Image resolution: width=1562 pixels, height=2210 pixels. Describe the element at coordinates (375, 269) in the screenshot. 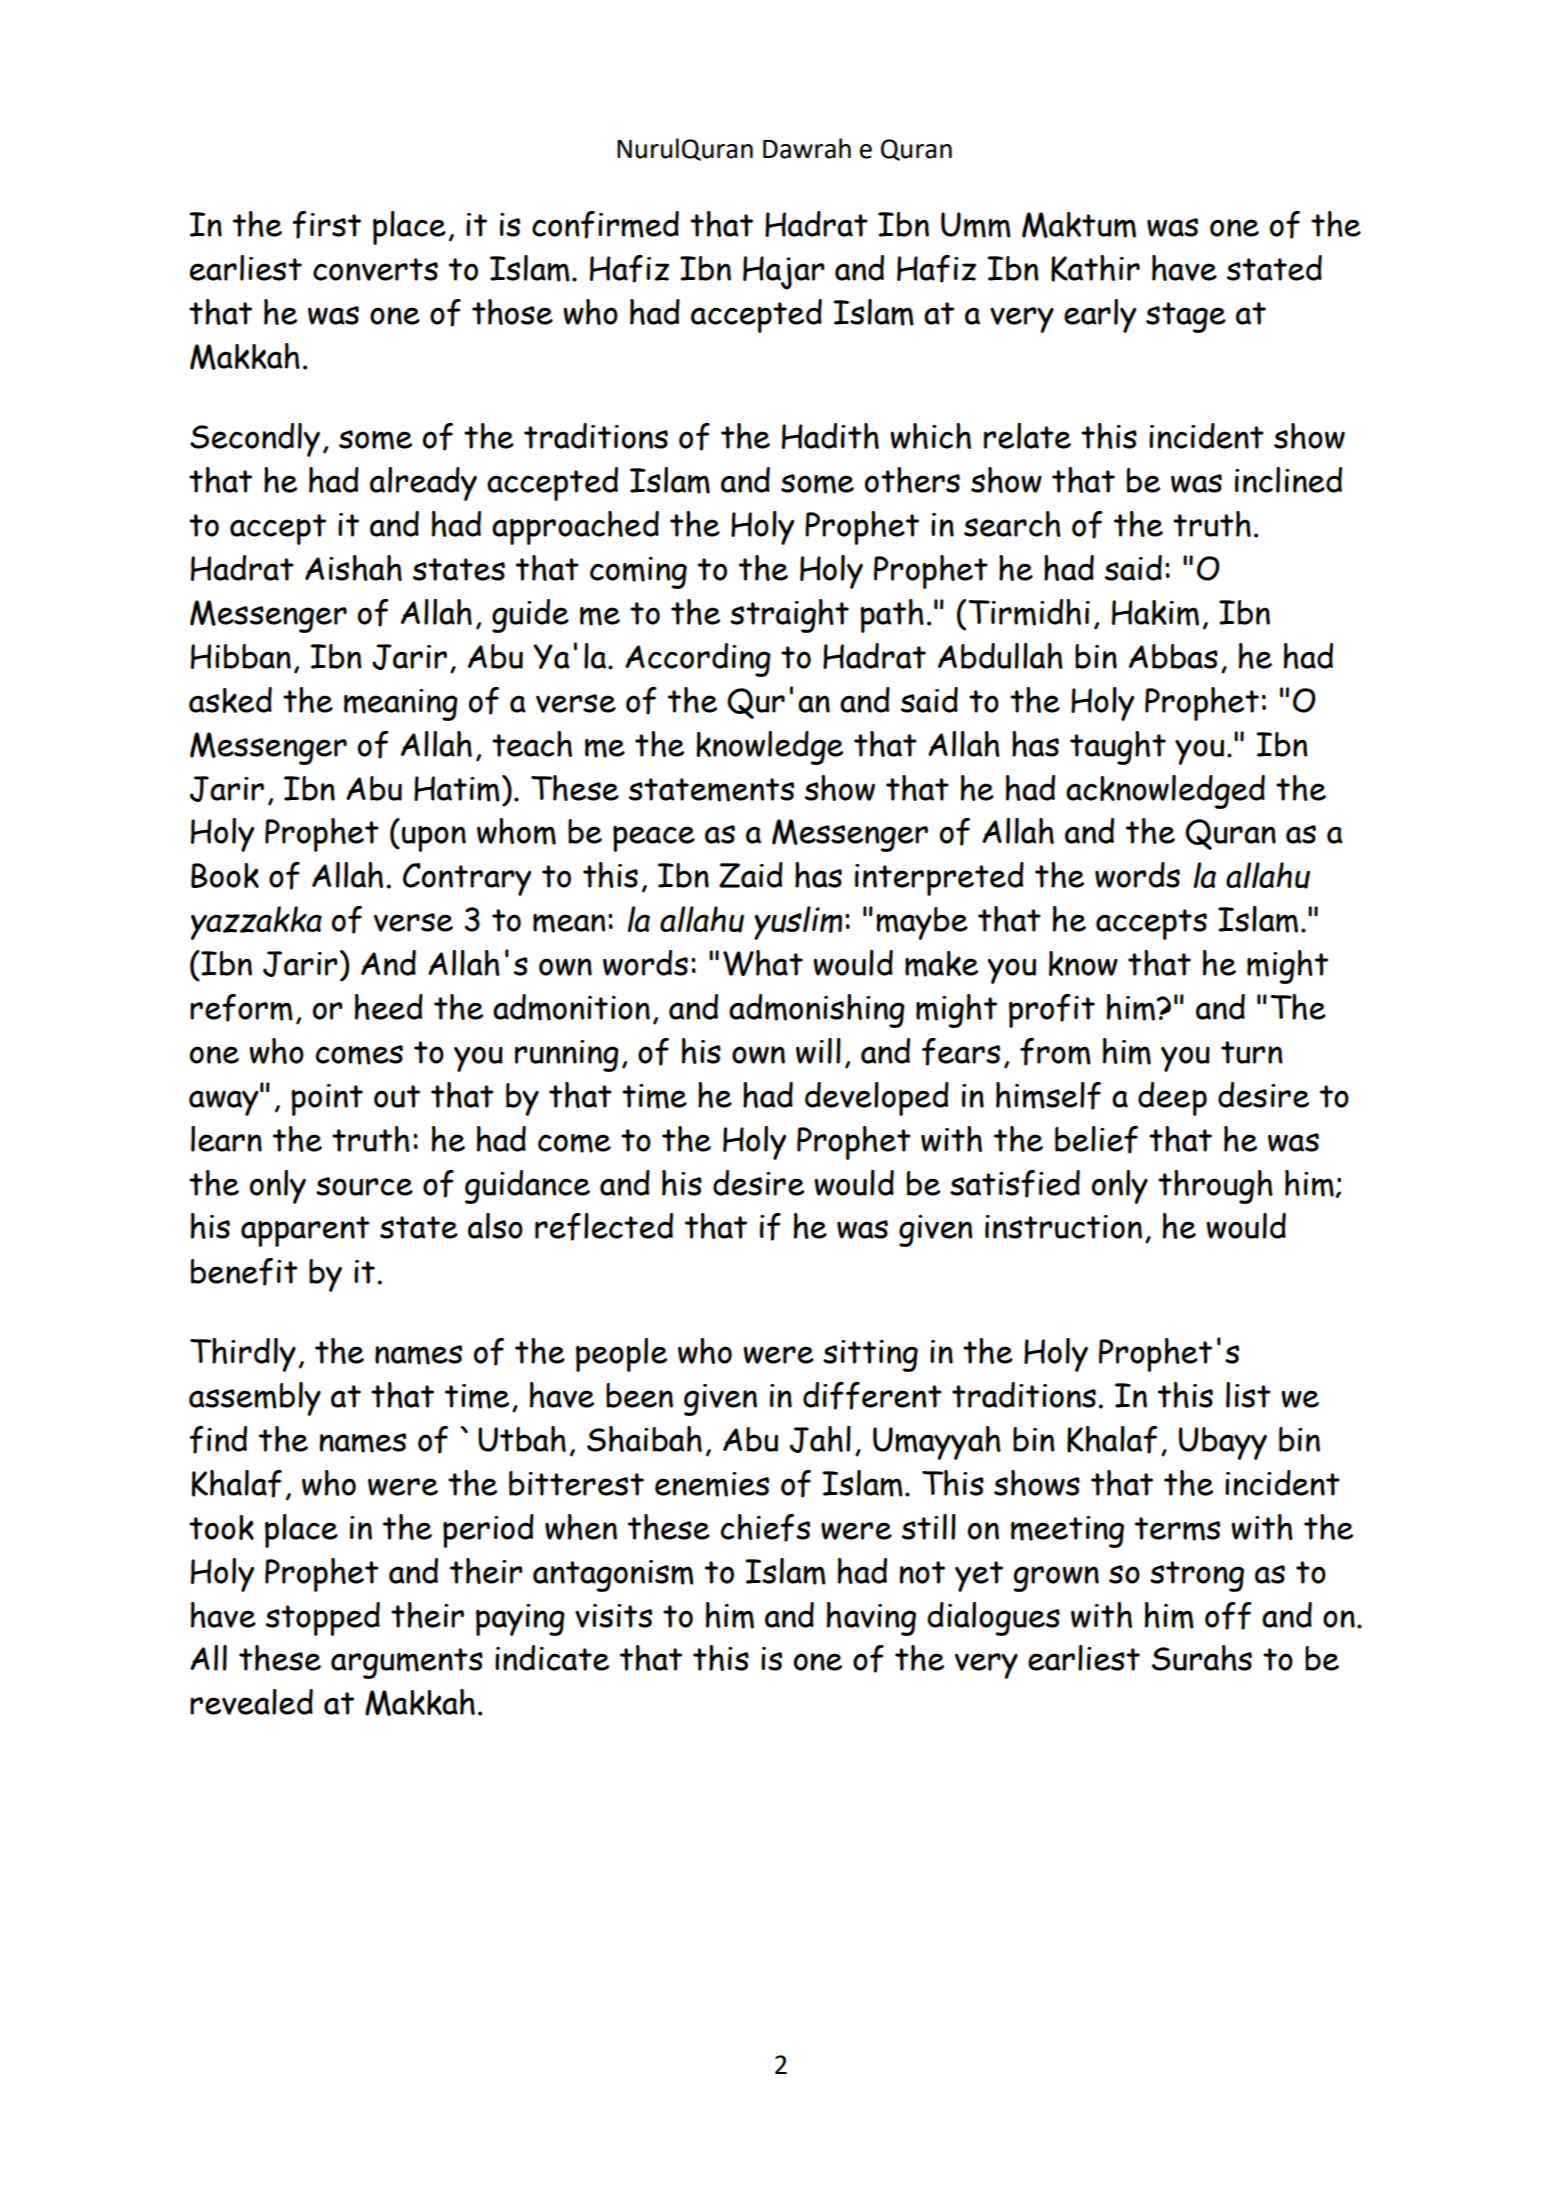

I see `converts` at that location.
